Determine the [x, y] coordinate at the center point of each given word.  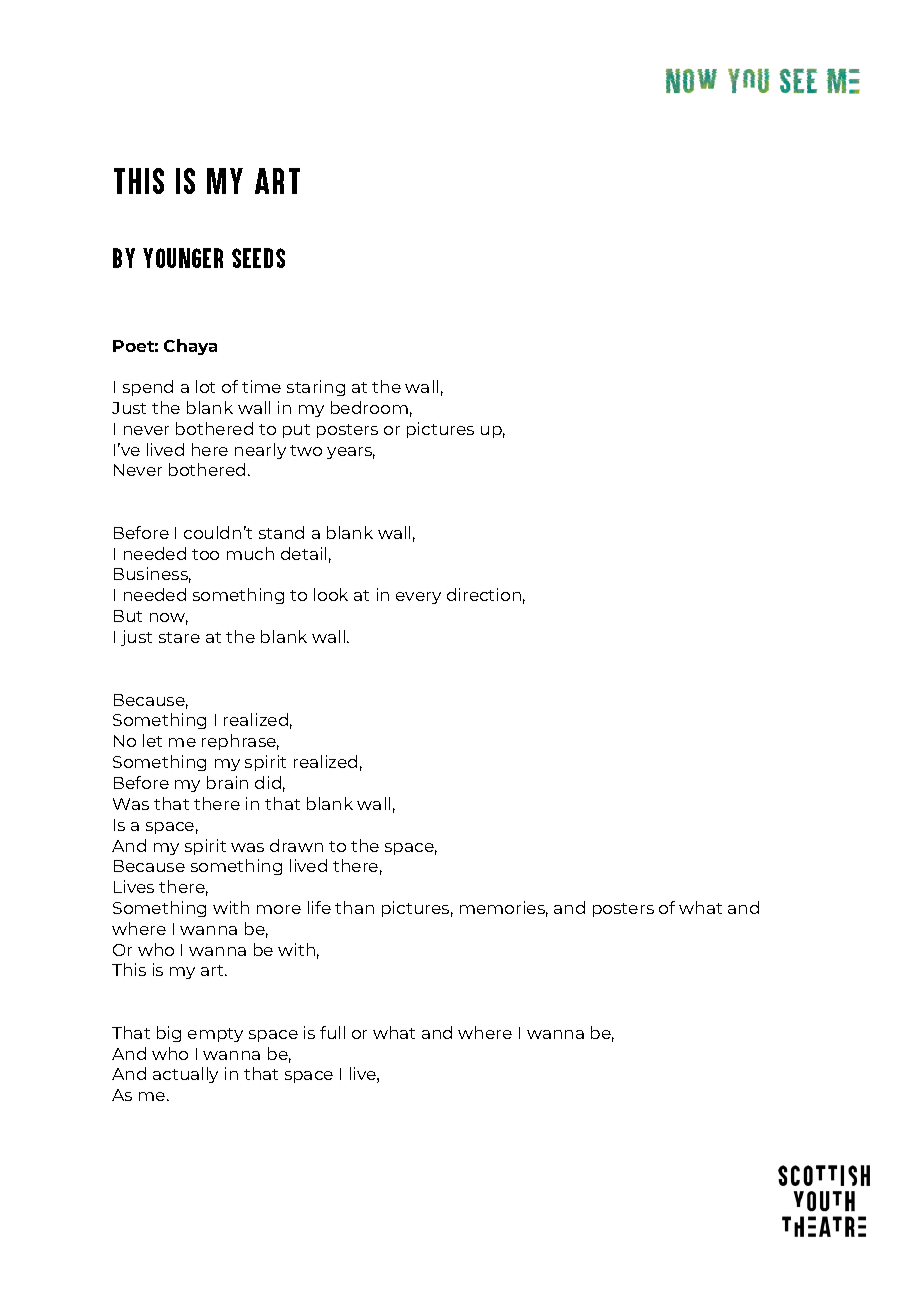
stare [179, 637]
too [205, 554]
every [418, 598]
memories [504, 909]
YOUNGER [183, 258]
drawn [296, 845]
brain [227, 782]
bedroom [369, 407]
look [331, 594]
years [351, 453]
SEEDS [258, 258]
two [306, 450]
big [169, 1034]
